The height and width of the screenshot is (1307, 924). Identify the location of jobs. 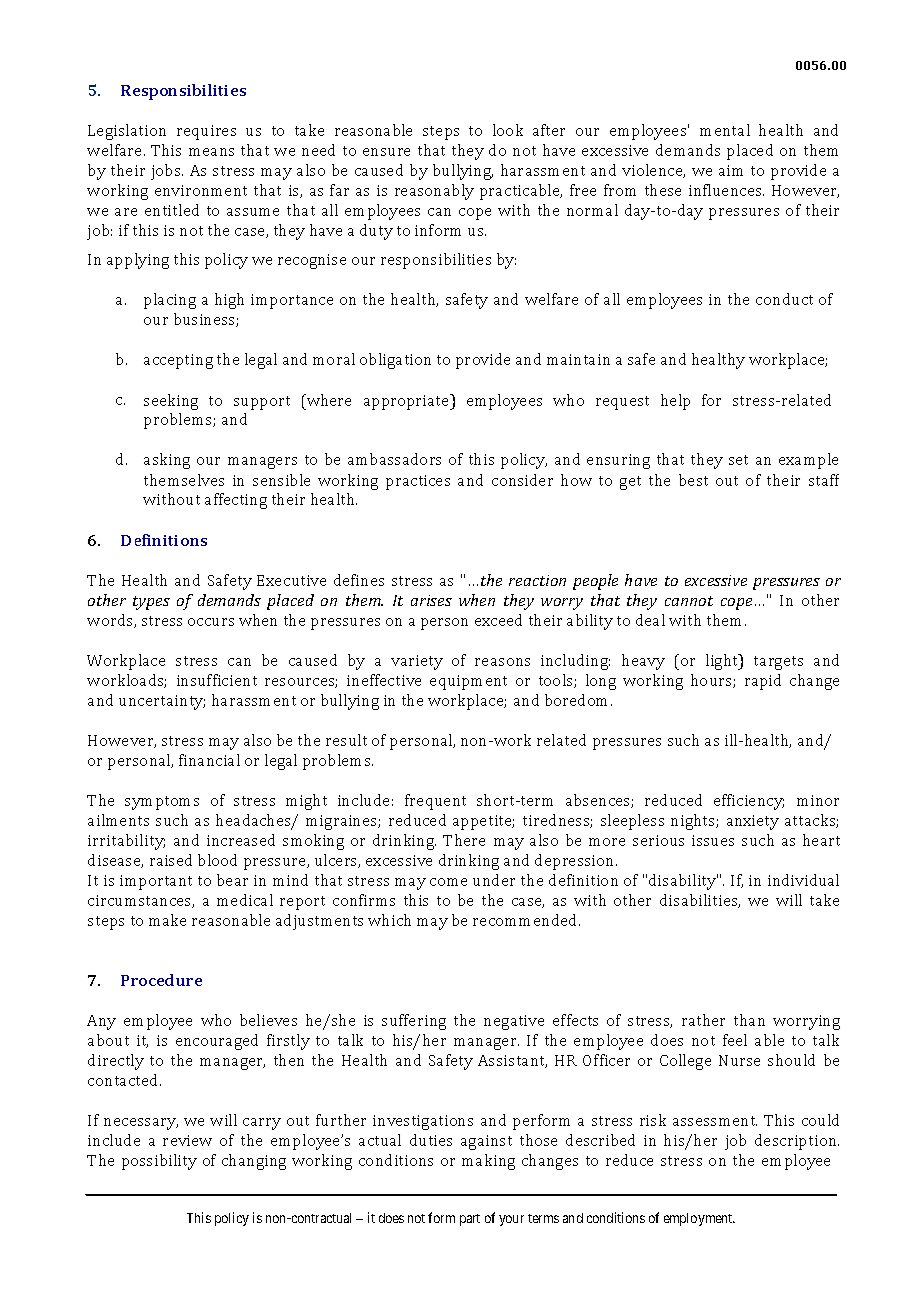
(167, 172).
